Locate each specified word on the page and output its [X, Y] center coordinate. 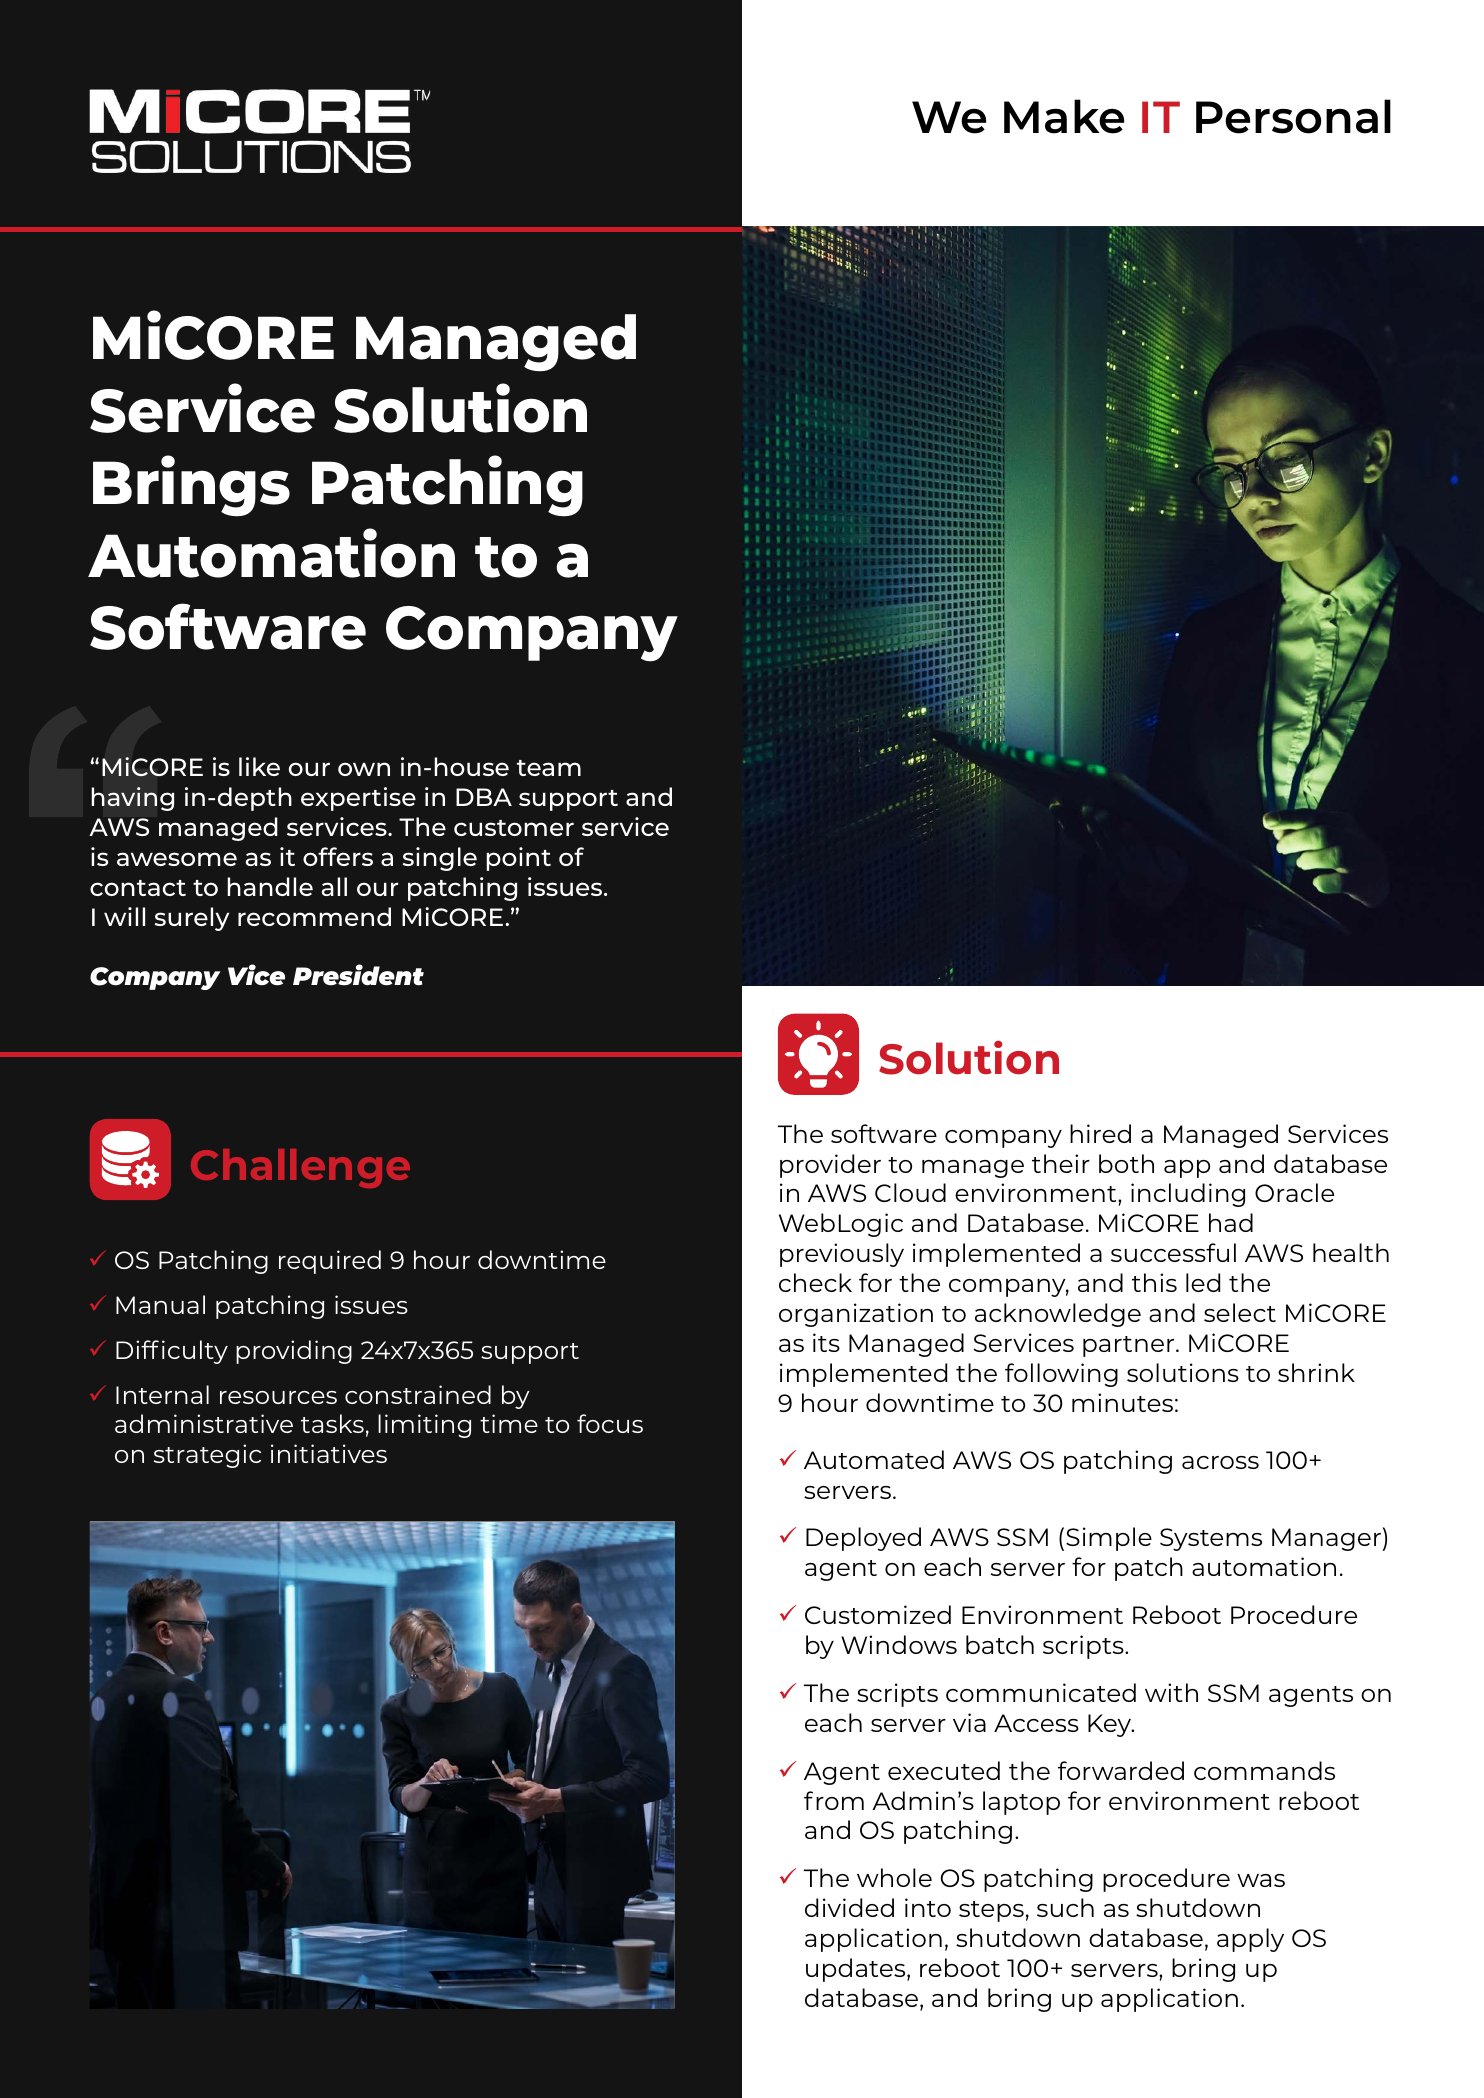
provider [830, 1166]
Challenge [300, 1168]
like [259, 766]
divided [849, 1907]
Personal [1293, 116]
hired [1100, 1133]
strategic [207, 1456]
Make [1064, 116]
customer [514, 828]
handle [270, 886]
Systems [1211, 1539]
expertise [358, 799]
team [549, 768]
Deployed [863, 1539]
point [518, 859]
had [1231, 1222]
